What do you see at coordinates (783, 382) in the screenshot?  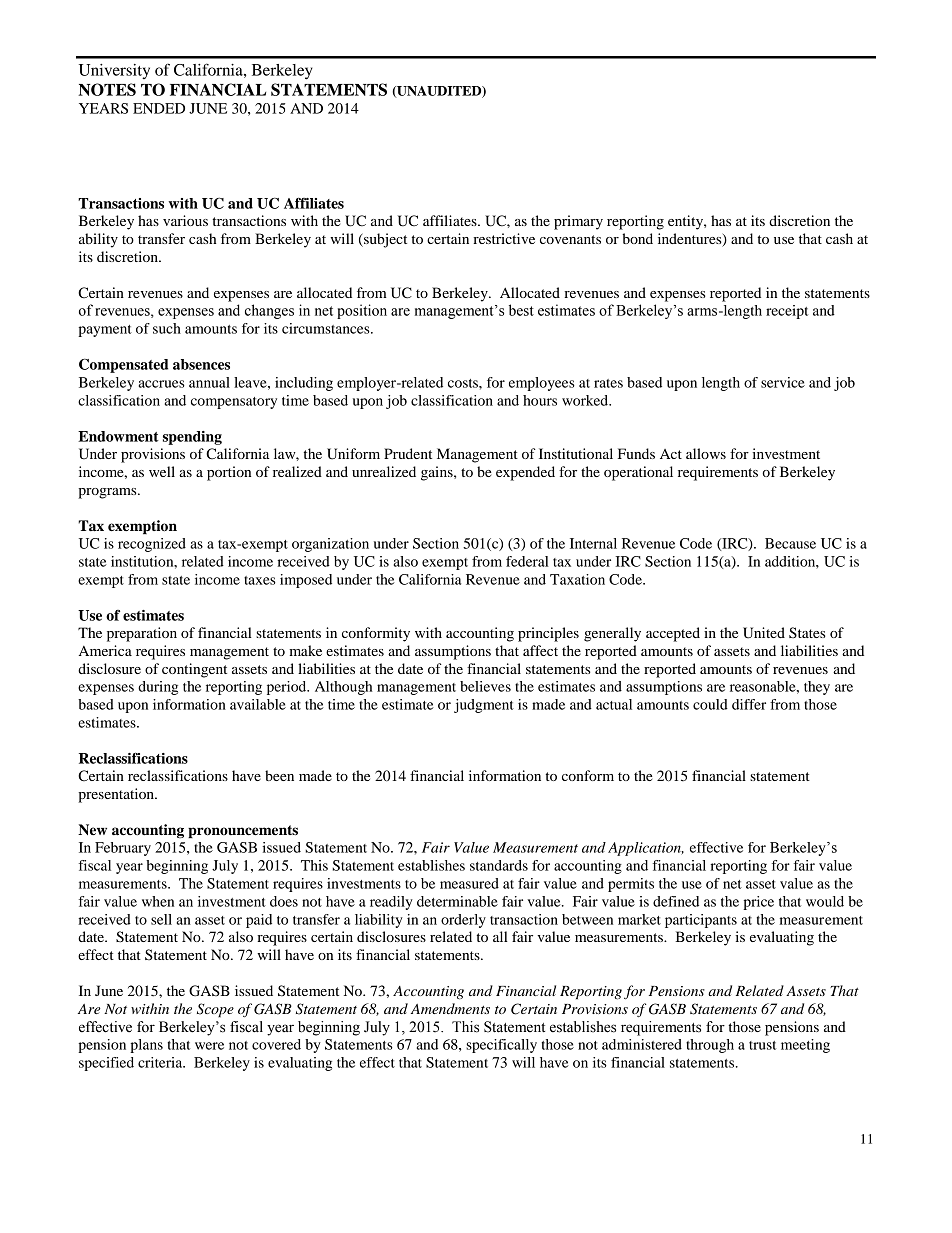 I see `service` at bounding box center [783, 382].
